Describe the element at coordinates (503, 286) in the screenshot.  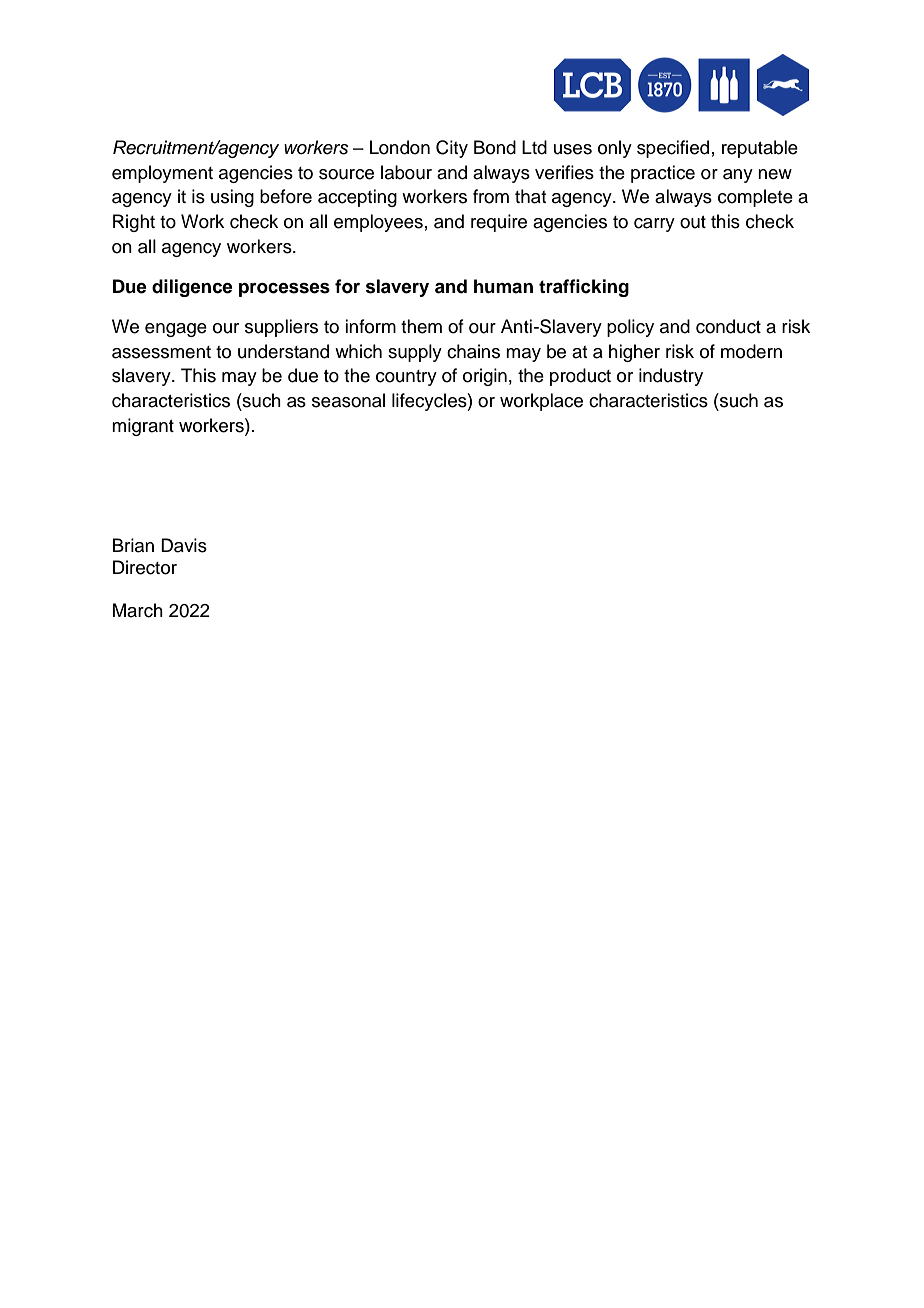
I see `human` at that location.
